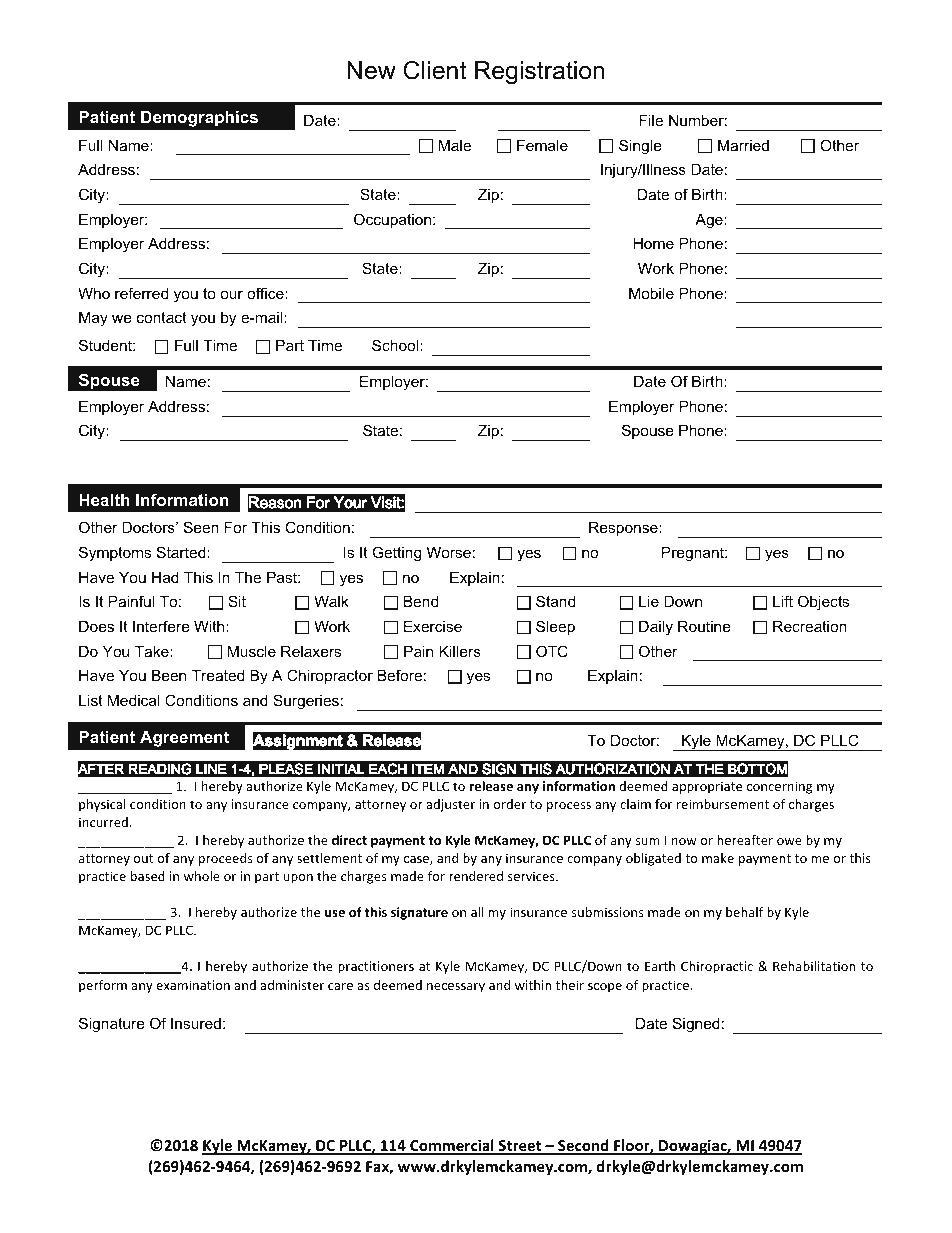 This screenshot has height=1233, width=952. What do you see at coordinates (433, 626) in the screenshot?
I see `Exercise` at bounding box center [433, 626].
